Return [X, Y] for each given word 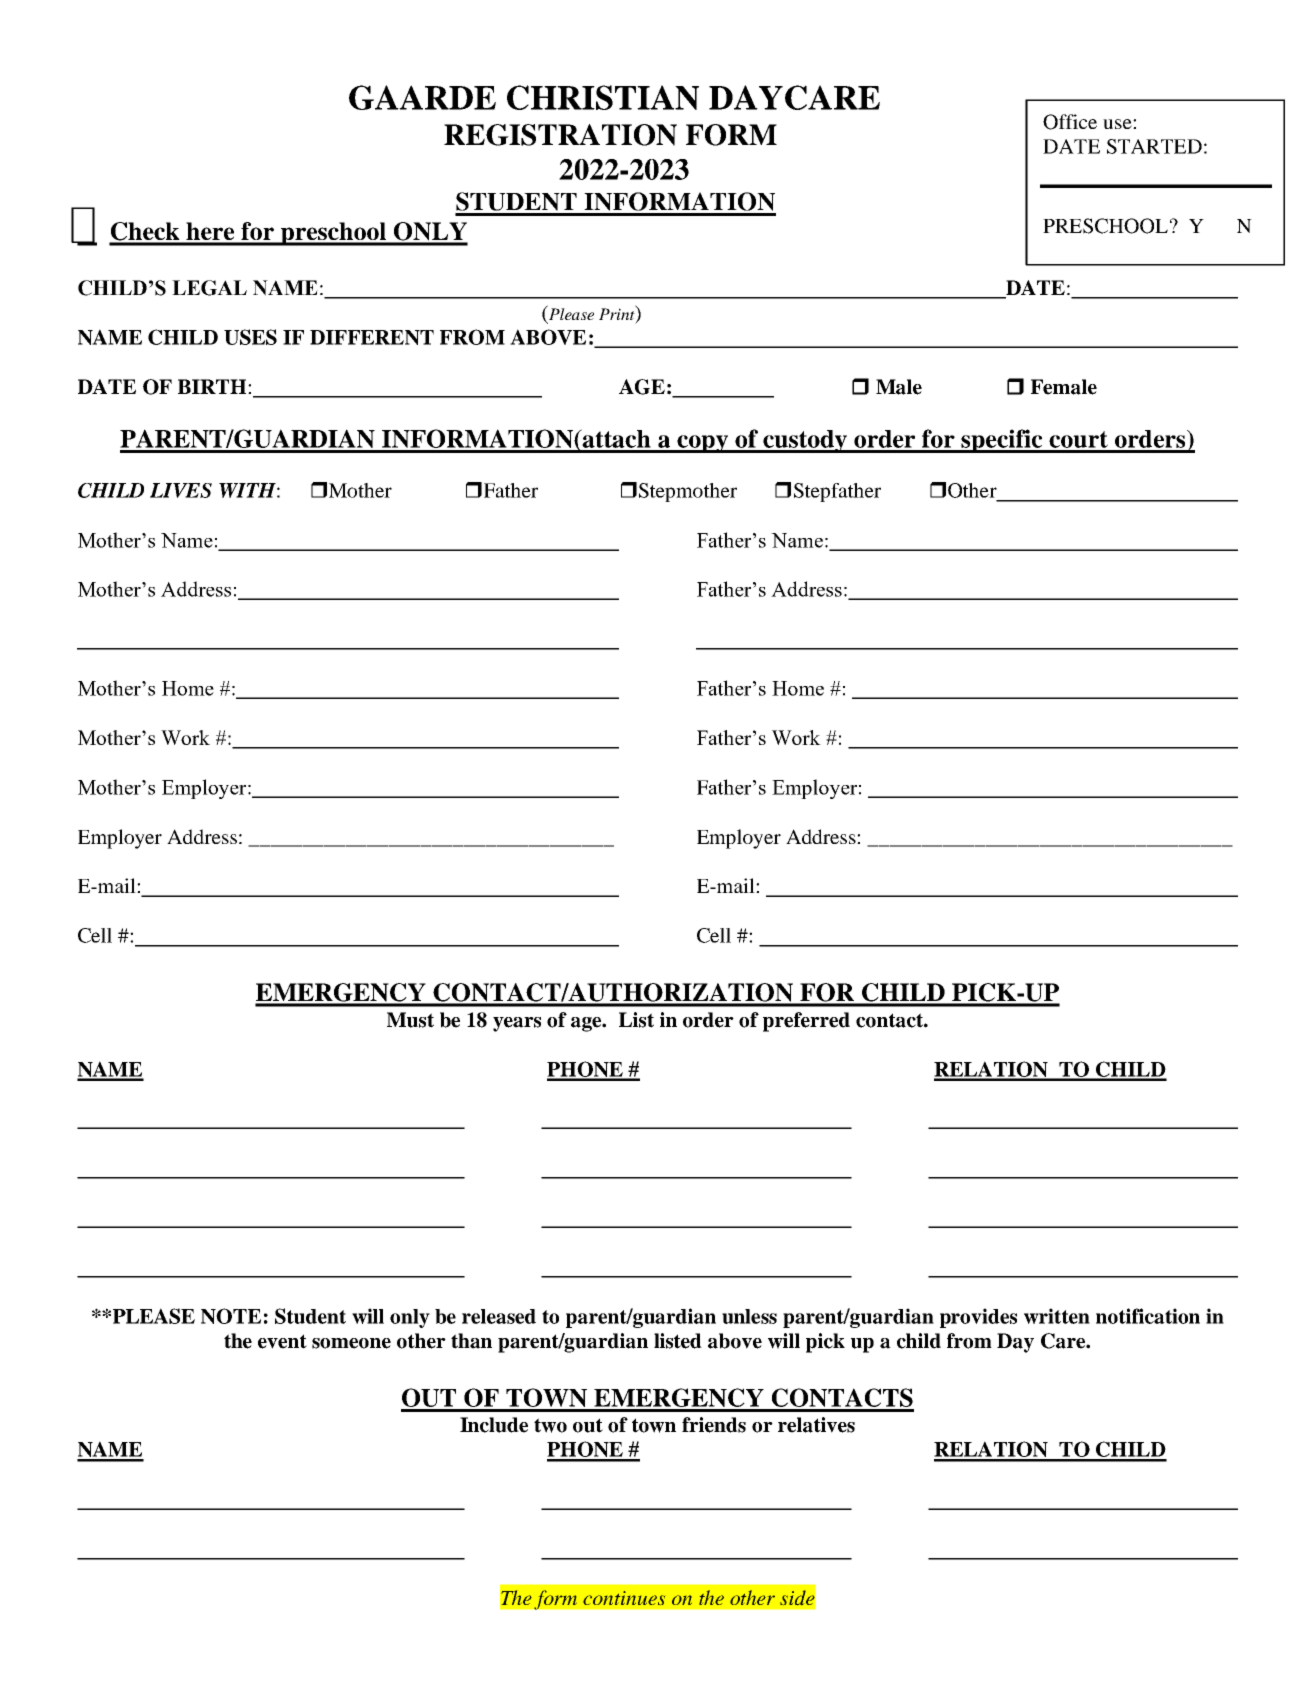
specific [1002, 441]
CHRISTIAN [603, 97]
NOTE [231, 1316]
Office [1070, 122]
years [517, 1024]
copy [702, 444]
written [1057, 1316]
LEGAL [209, 288]
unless [749, 1316]
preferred [806, 1022]
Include [494, 1425]
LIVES [181, 490]
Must [410, 1020]
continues [624, 1598]
